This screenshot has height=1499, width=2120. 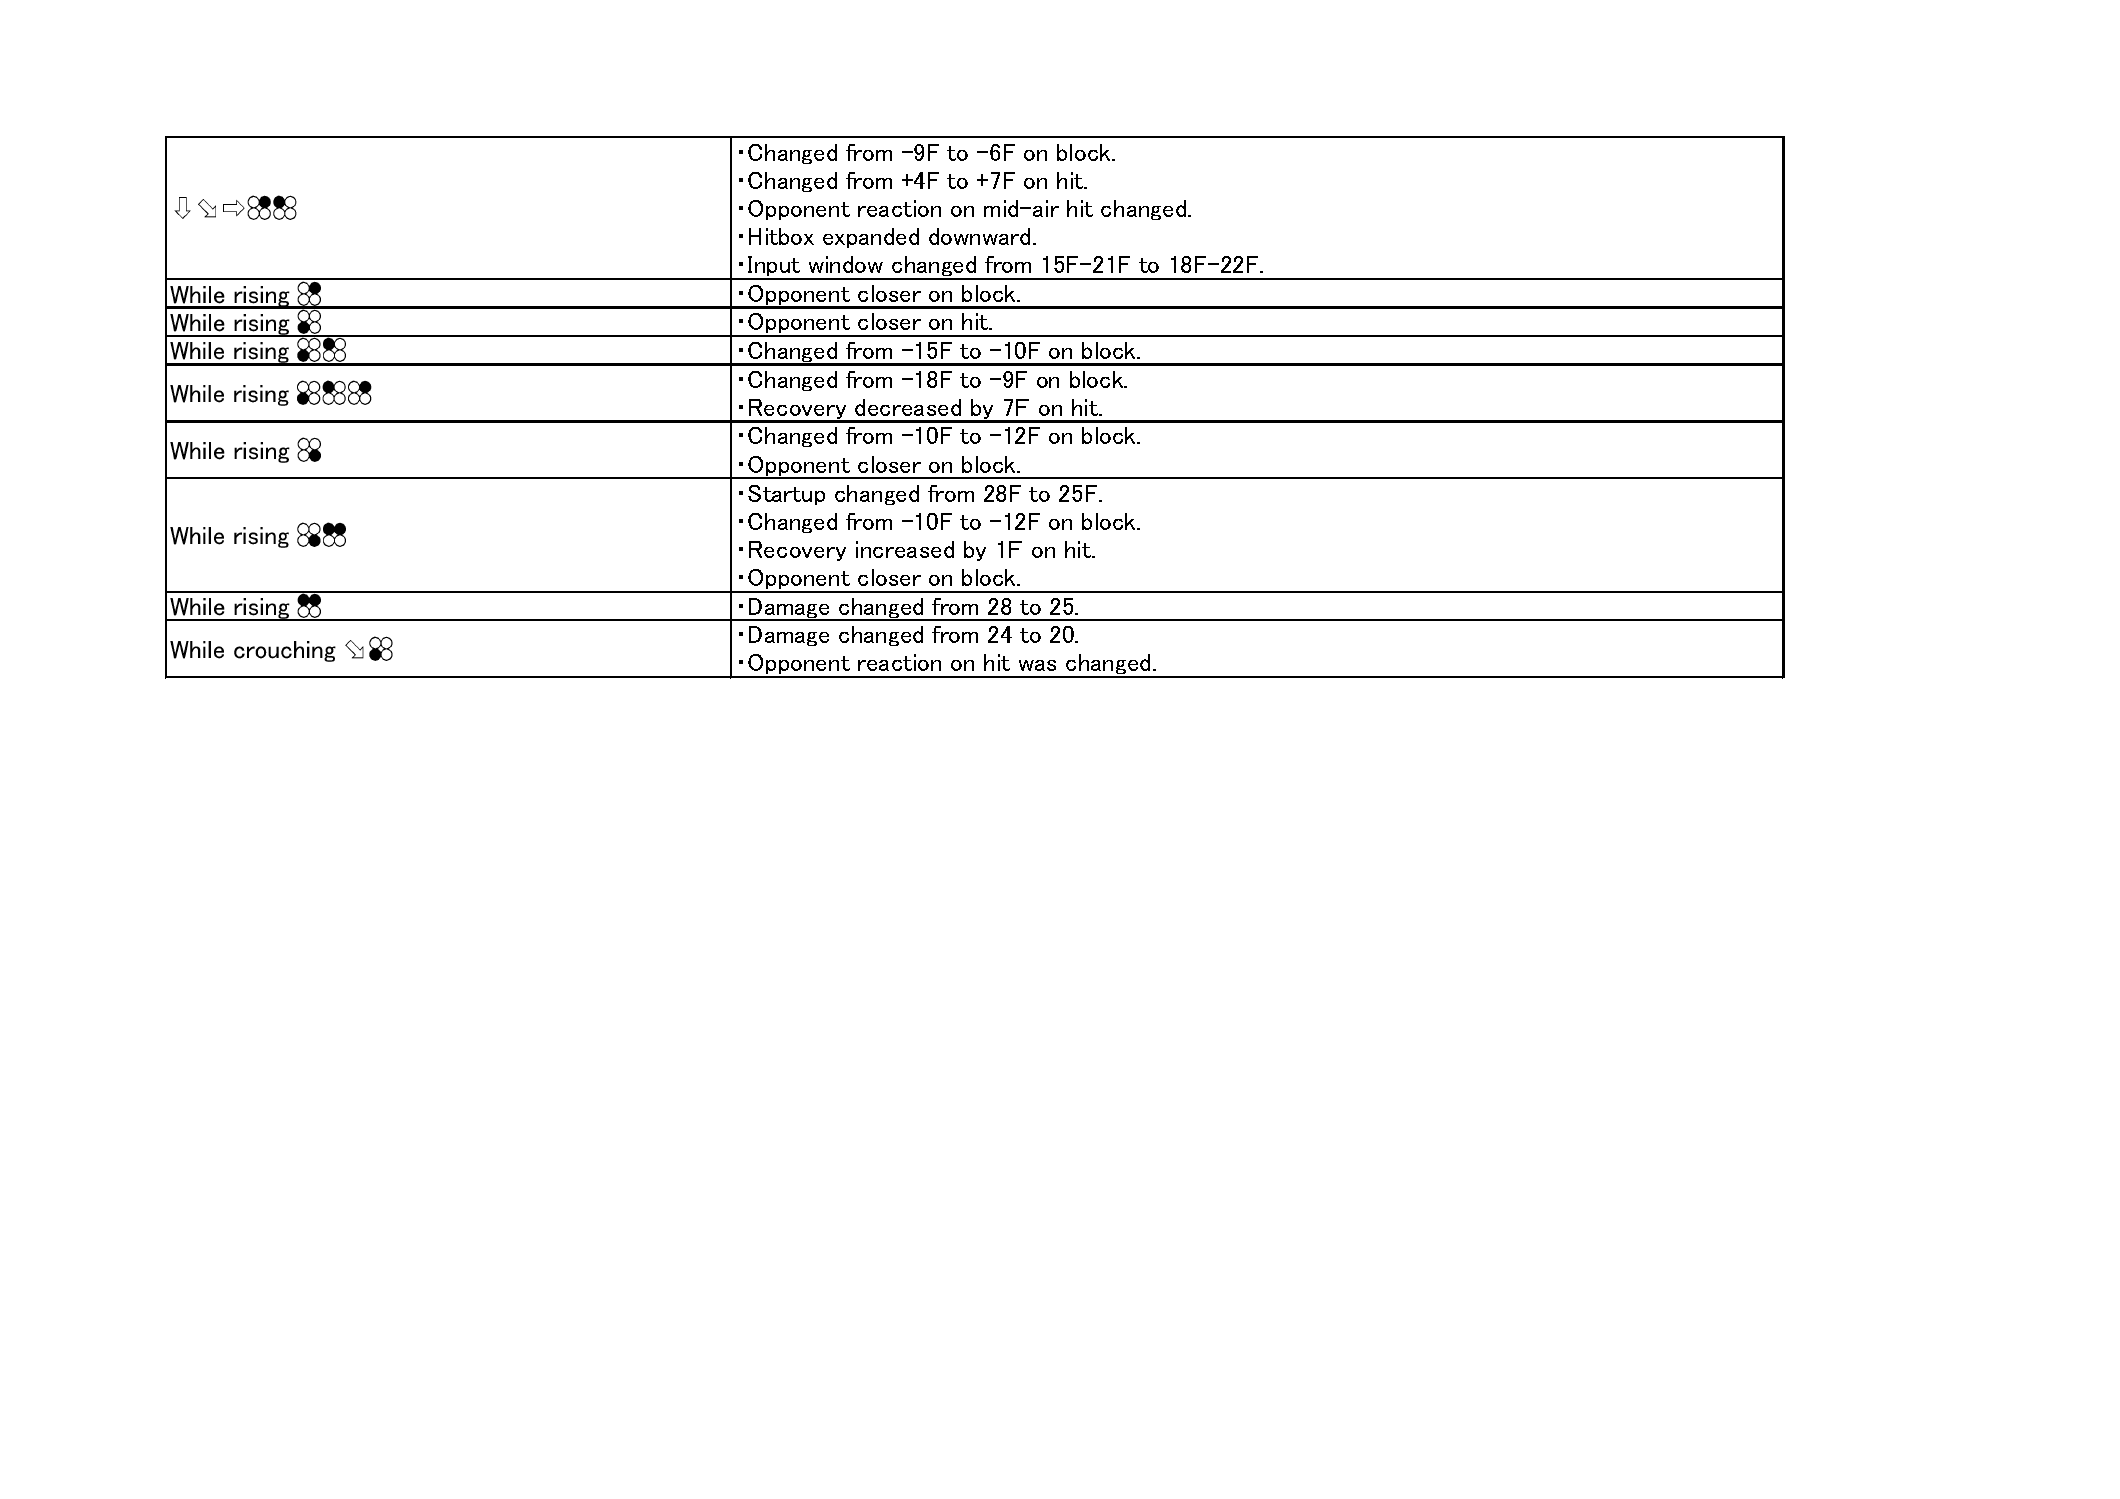 What do you see at coordinates (774, 267) in the screenshot?
I see `Input` at bounding box center [774, 267].
